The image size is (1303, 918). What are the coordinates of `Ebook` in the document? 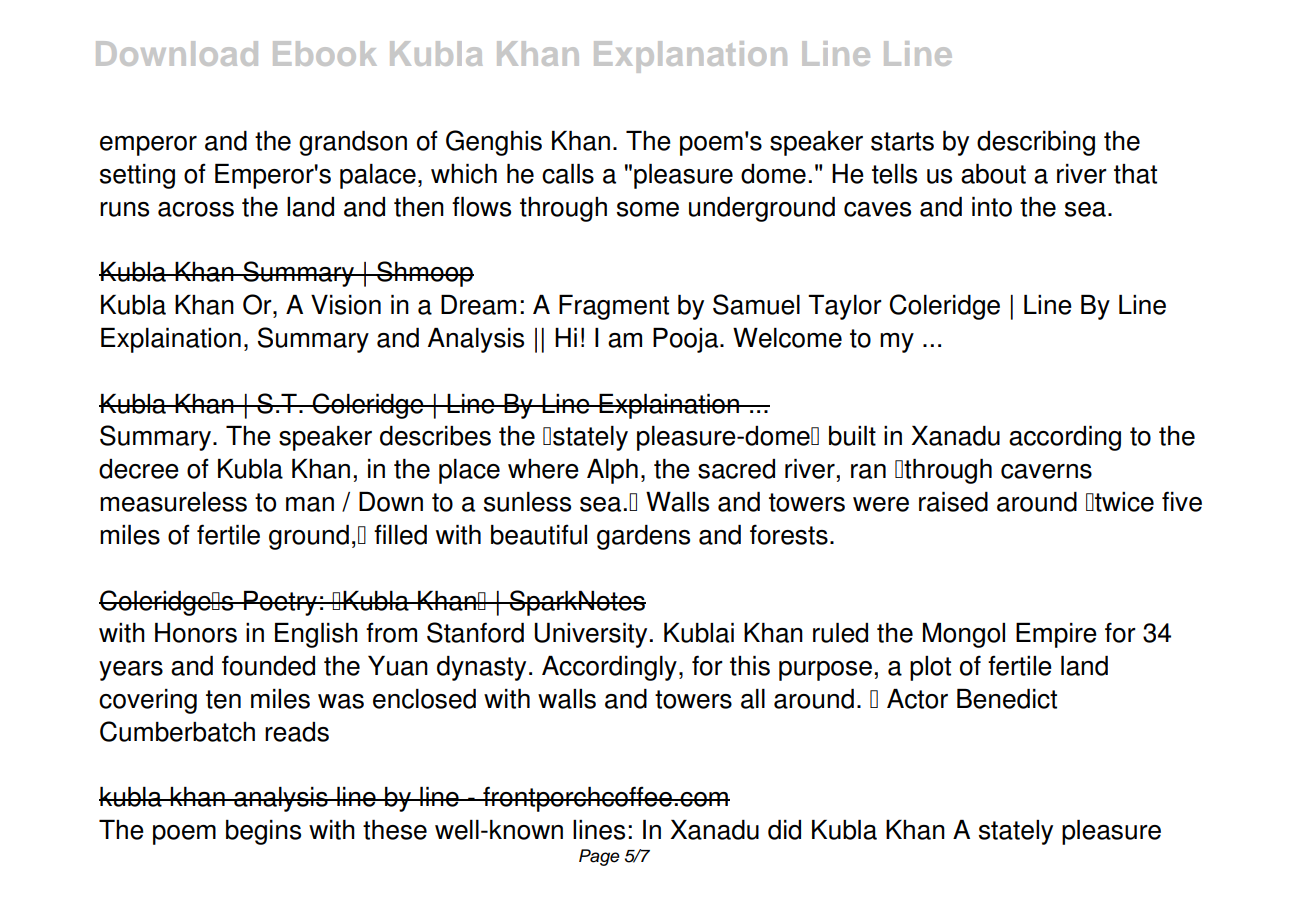 It's located at (325, 53).
